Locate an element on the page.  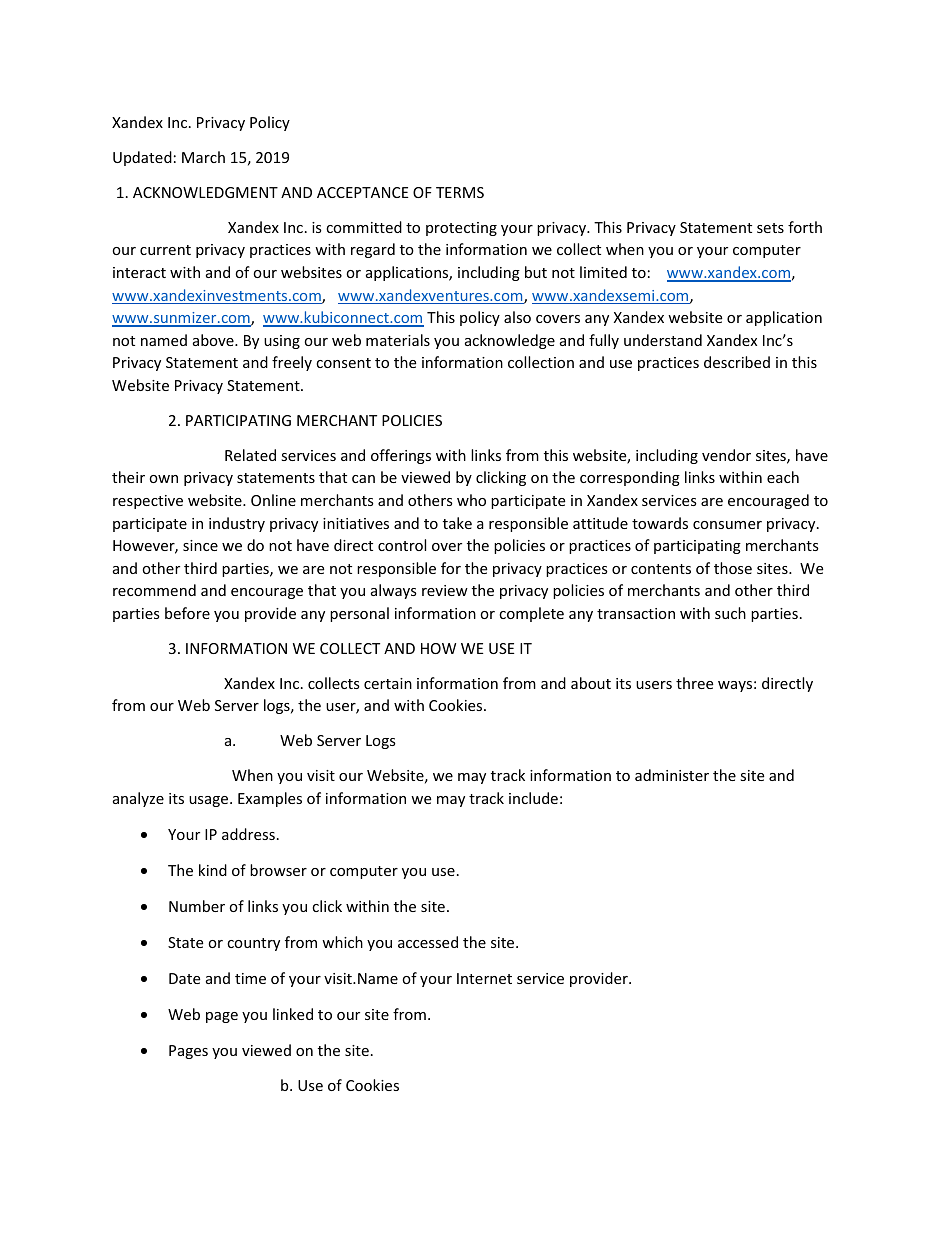
Internet is located at coordinates (484, 978).
